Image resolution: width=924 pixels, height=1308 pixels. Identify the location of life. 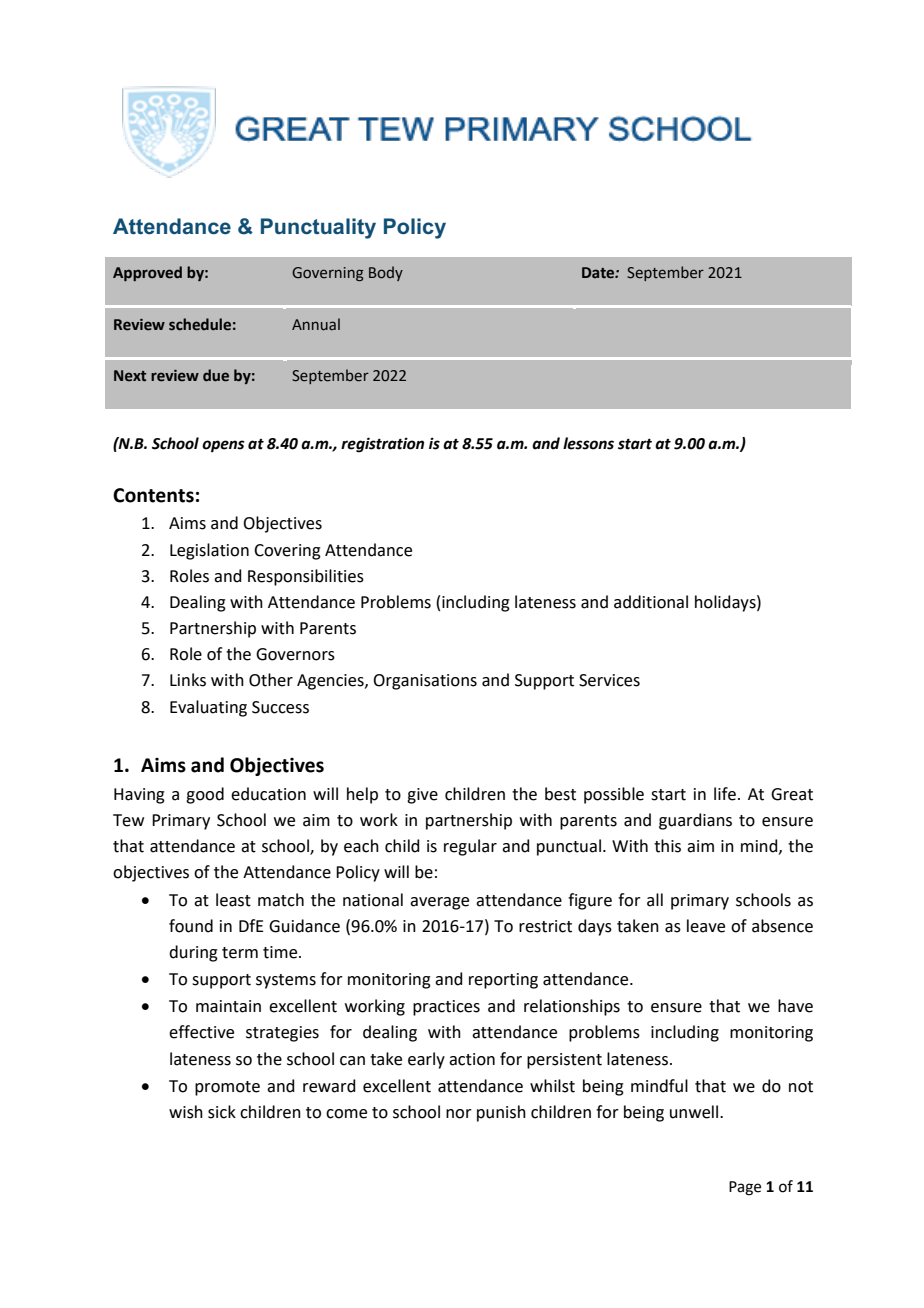
(725, 794).
